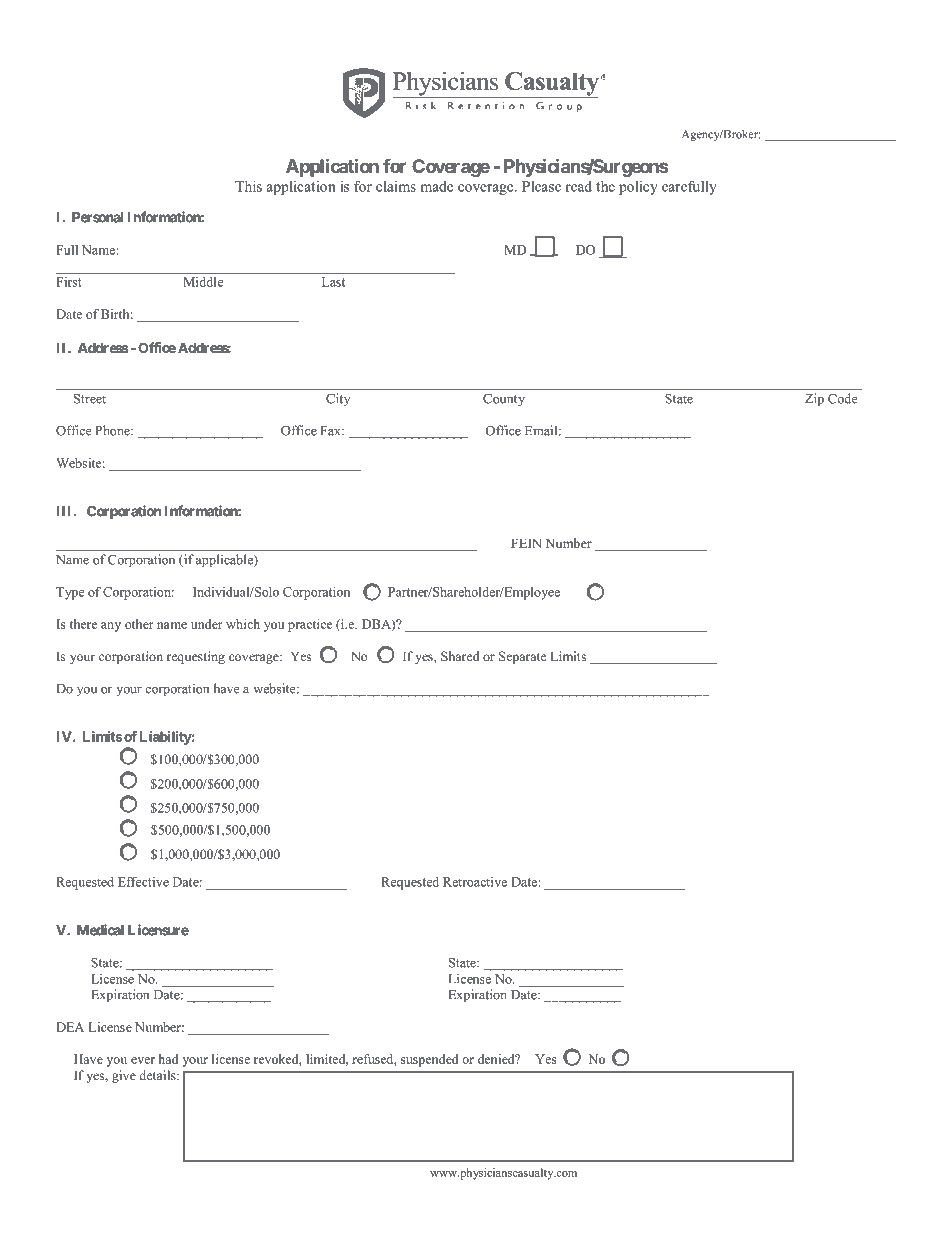  Describe the element at coordinates (90, 399) in the screenshot. I see `Street` at that location.
